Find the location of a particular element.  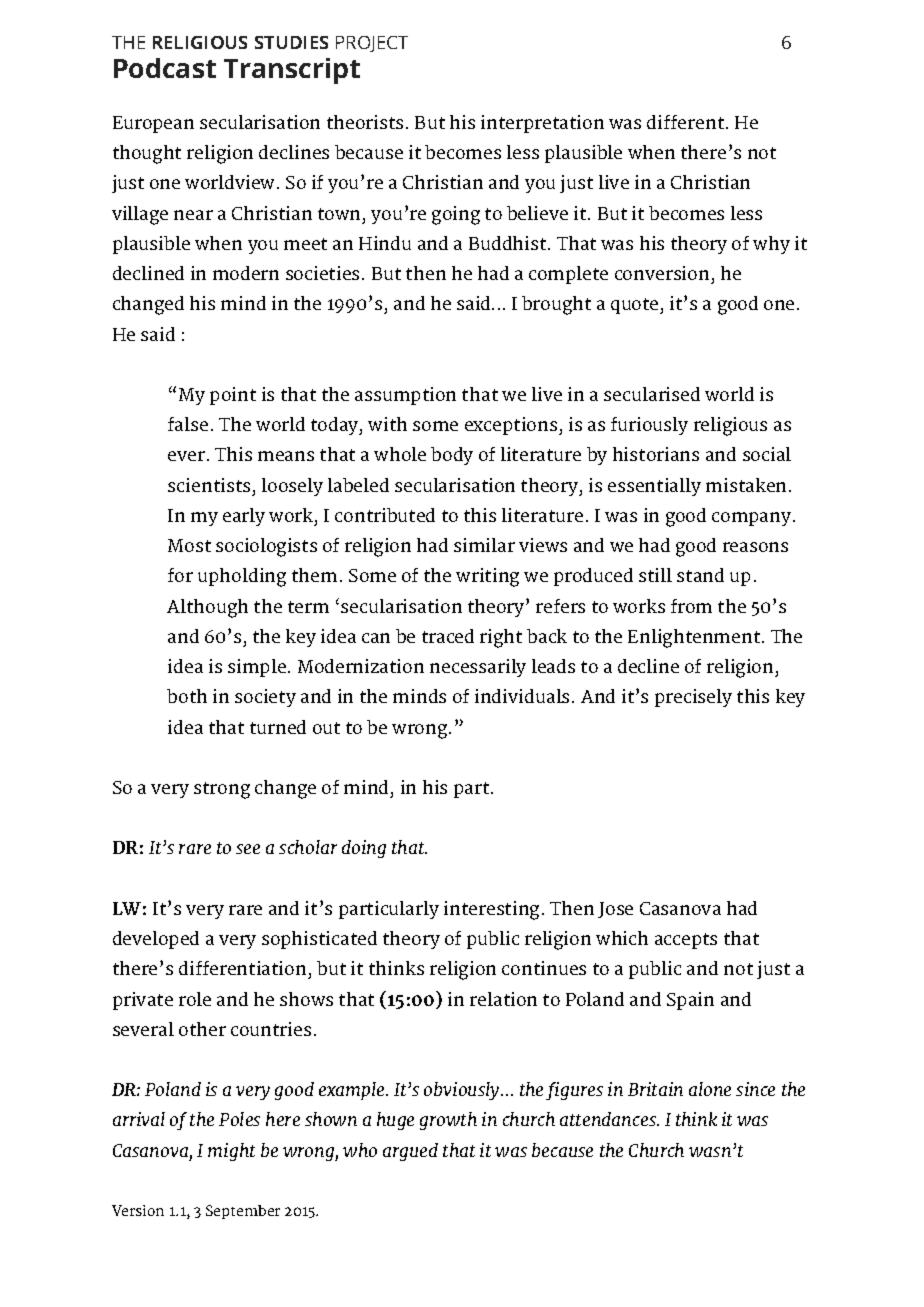

Enlightenment is located at coordinates (694, 638).
